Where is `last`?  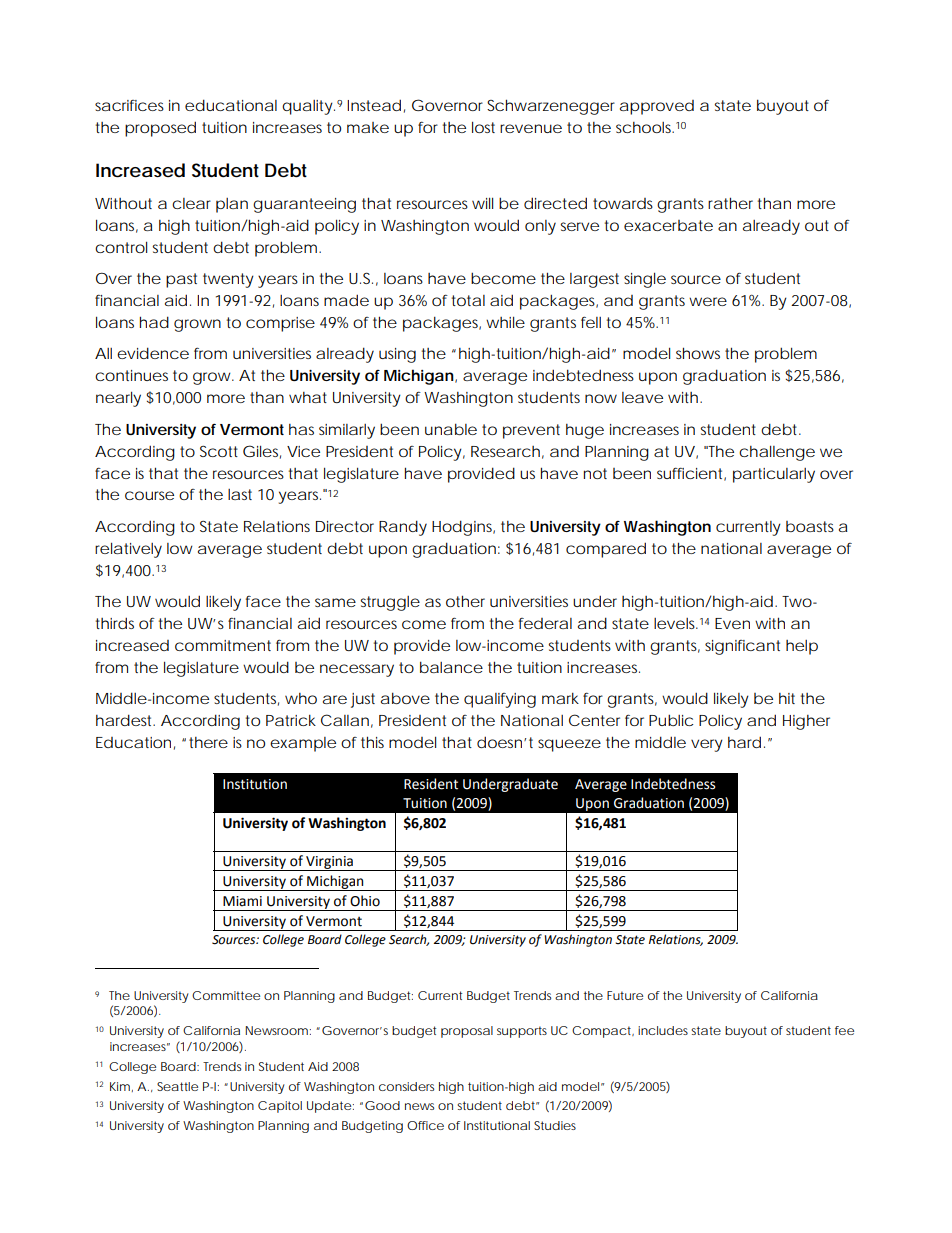
last is located at coordinates (240, 494).
